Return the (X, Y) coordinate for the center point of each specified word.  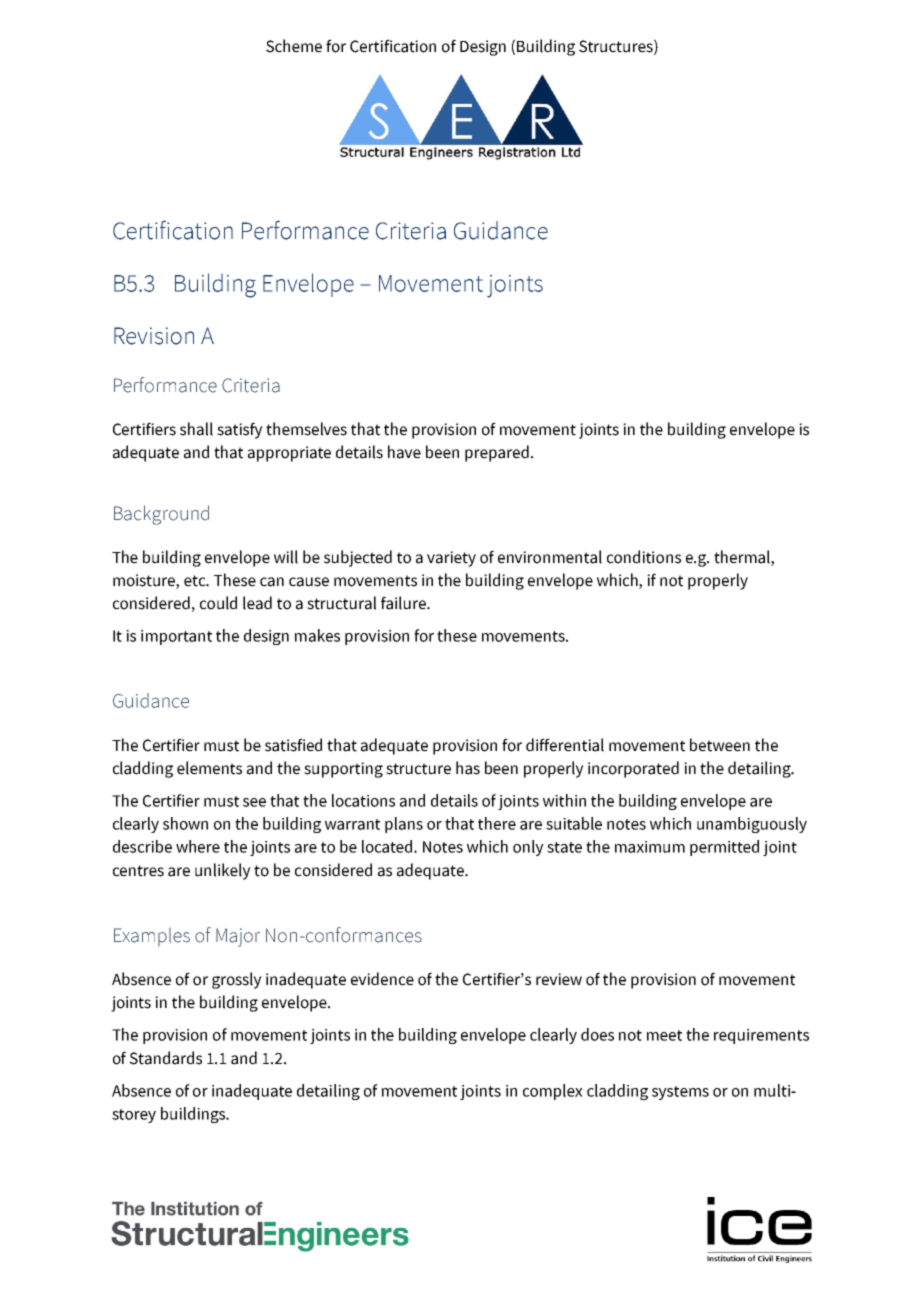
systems (680, 1093)
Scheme (294, 46)
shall (196, 429)
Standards (165, 1058)
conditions (644, 557)
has (468, 768)
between (720, 745)
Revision (154, 336)
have (404, 452)
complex (553, 1092)
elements (209, 768)
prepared (497, 453)
